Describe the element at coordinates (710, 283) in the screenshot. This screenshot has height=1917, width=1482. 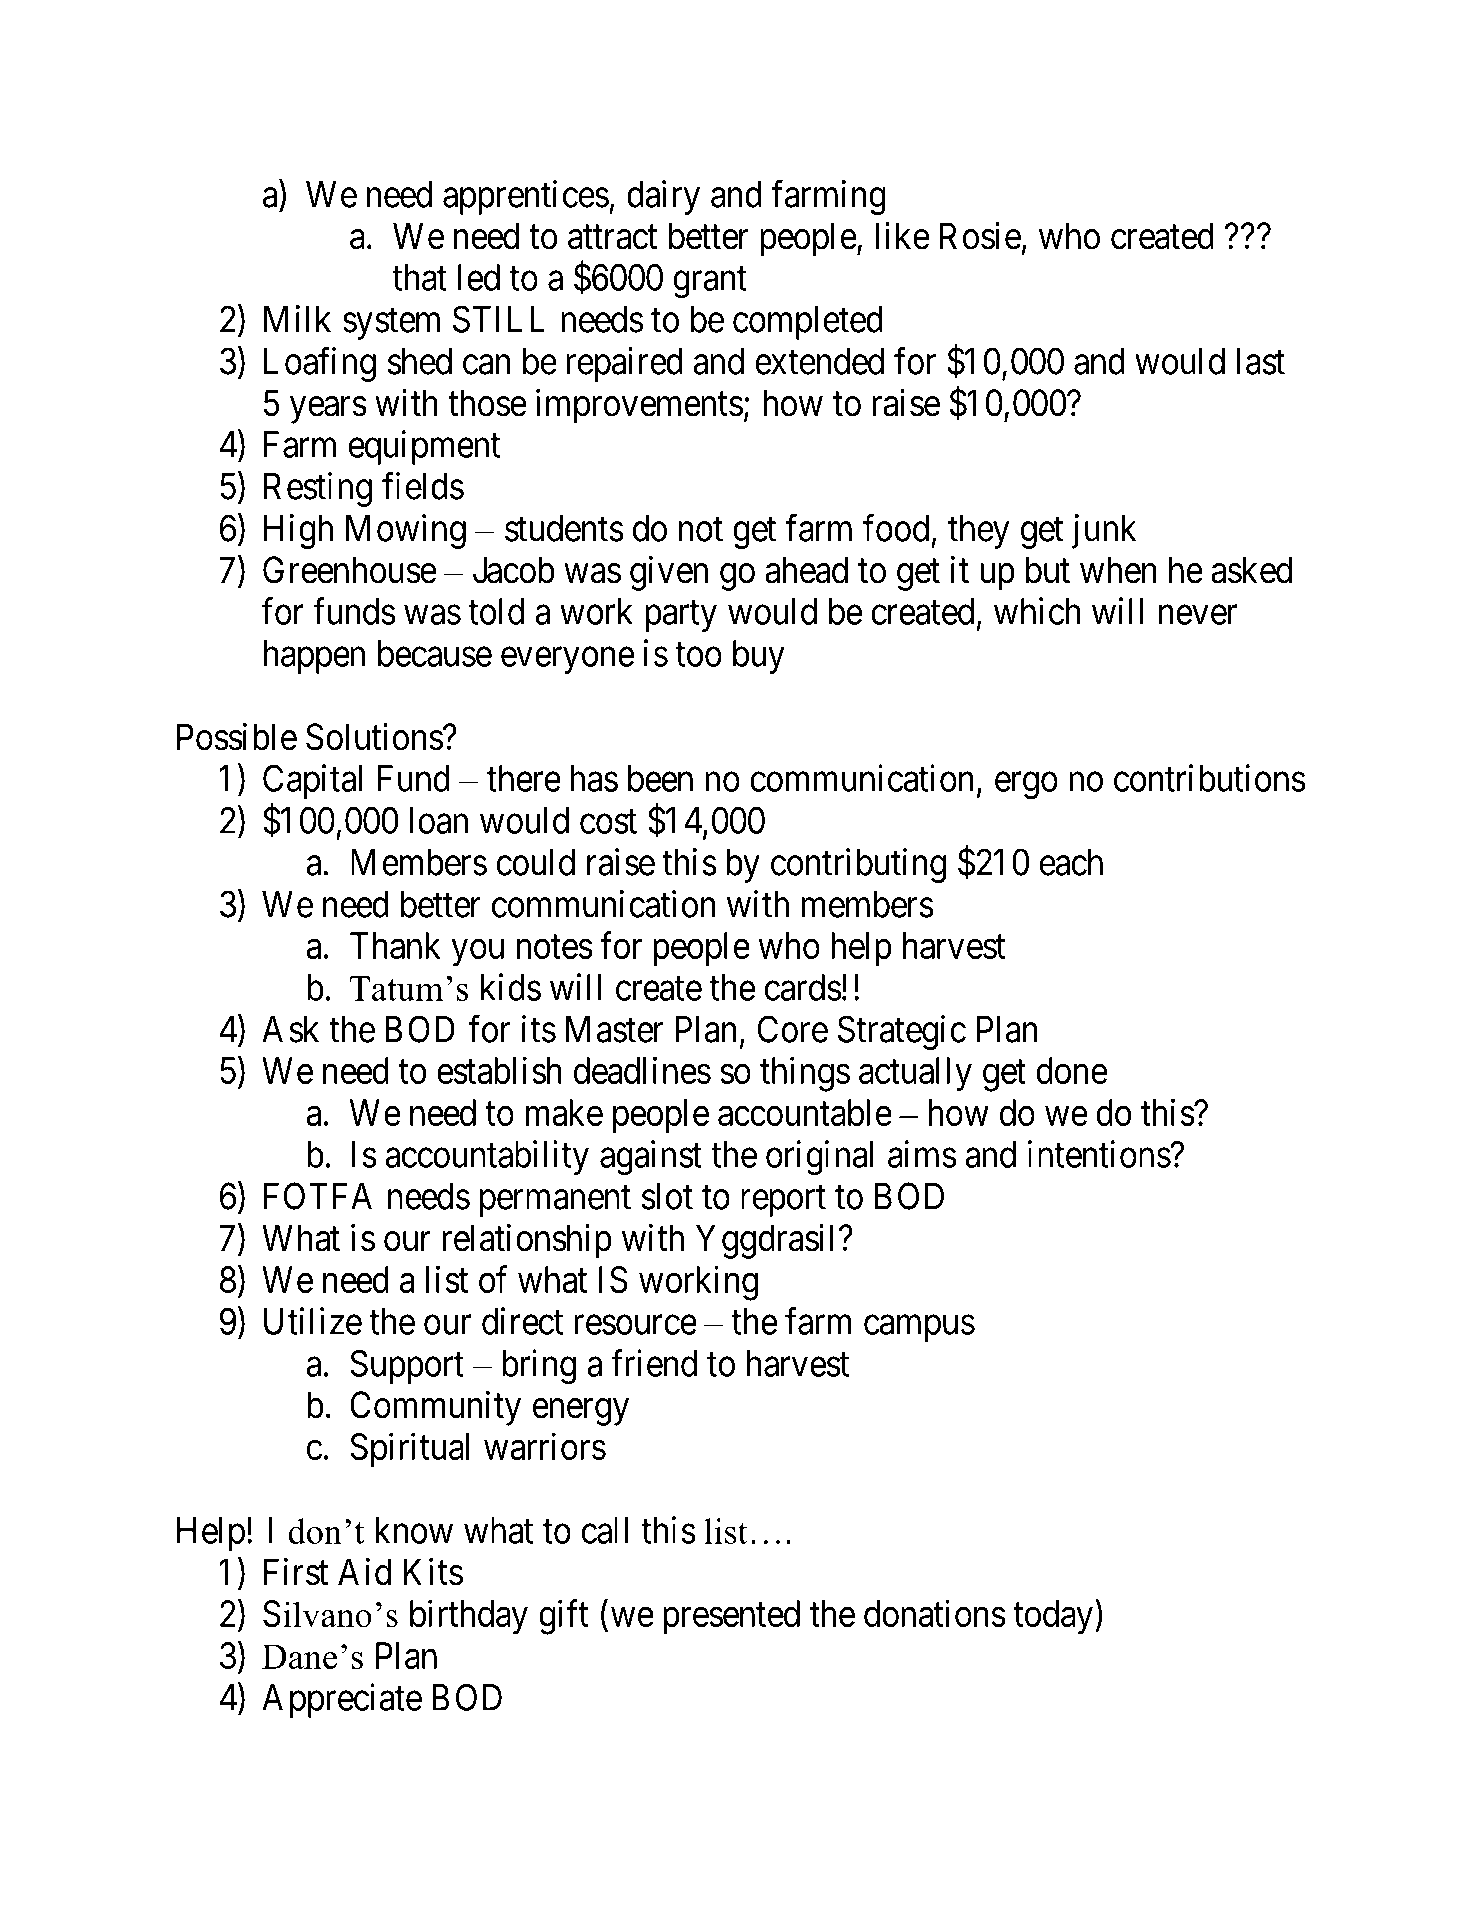
I see `grant` at that location.
